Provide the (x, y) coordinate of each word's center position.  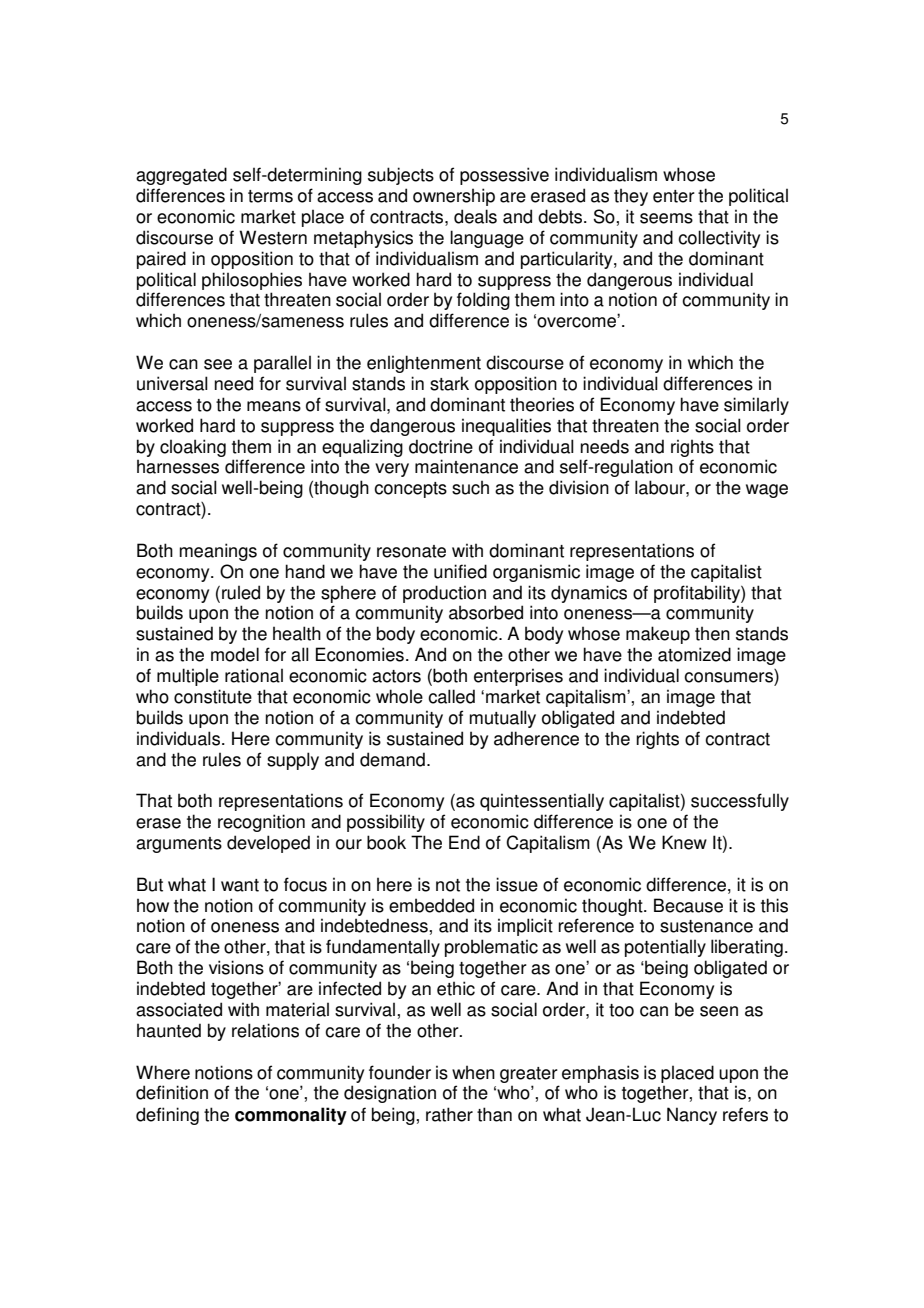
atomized (694, 654)
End (464, 842)
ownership (454, 197)
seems (666, 218)
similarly (756, 406)
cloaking (193, 448)
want (240, 885)
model (235, 654)
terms (270, 196)
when (473, 1072)
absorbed (486, 612)
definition (172, 1092)
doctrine (441, 446)
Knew (684, 842)
